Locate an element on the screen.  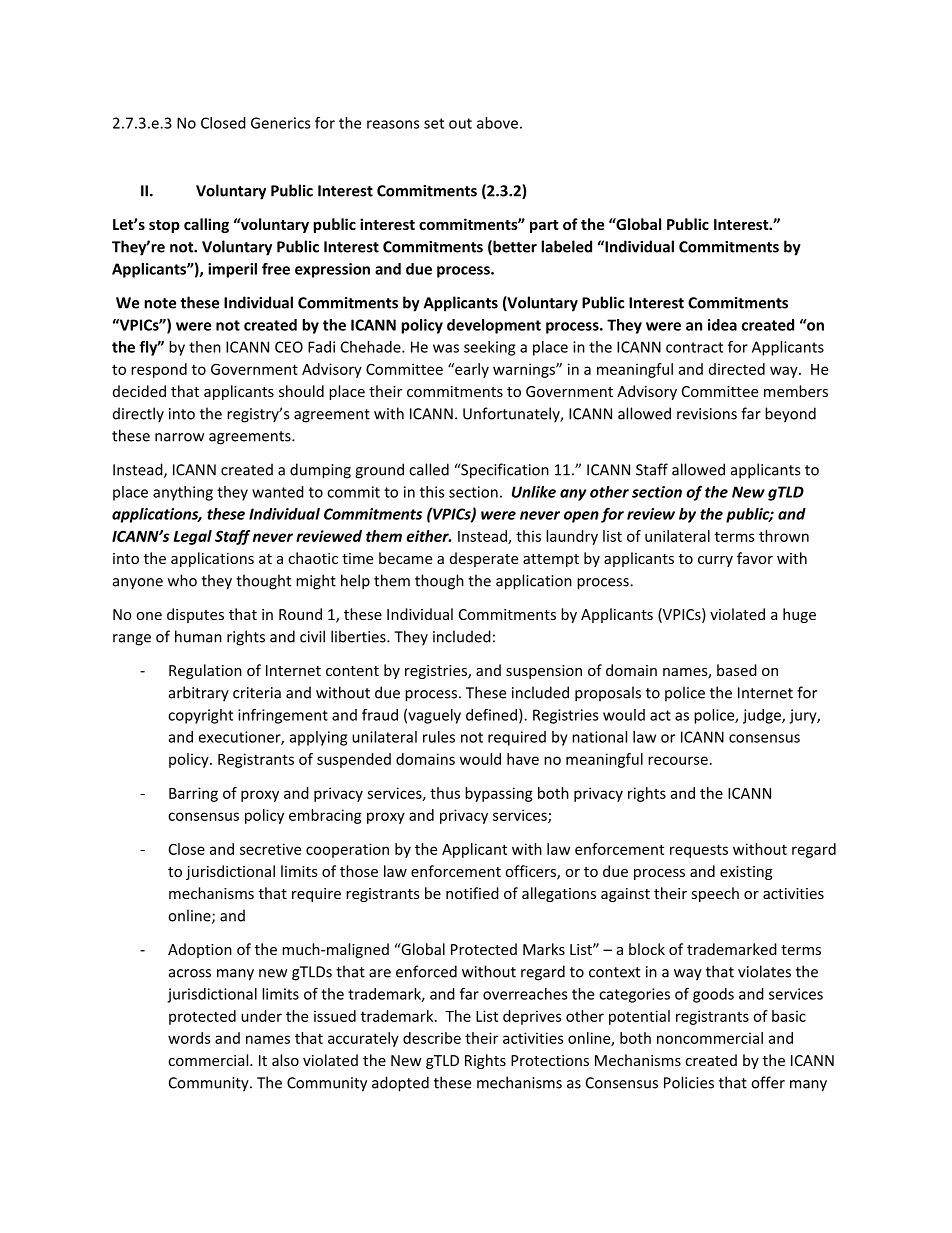
Generics is located at coordinates (280, 123).
